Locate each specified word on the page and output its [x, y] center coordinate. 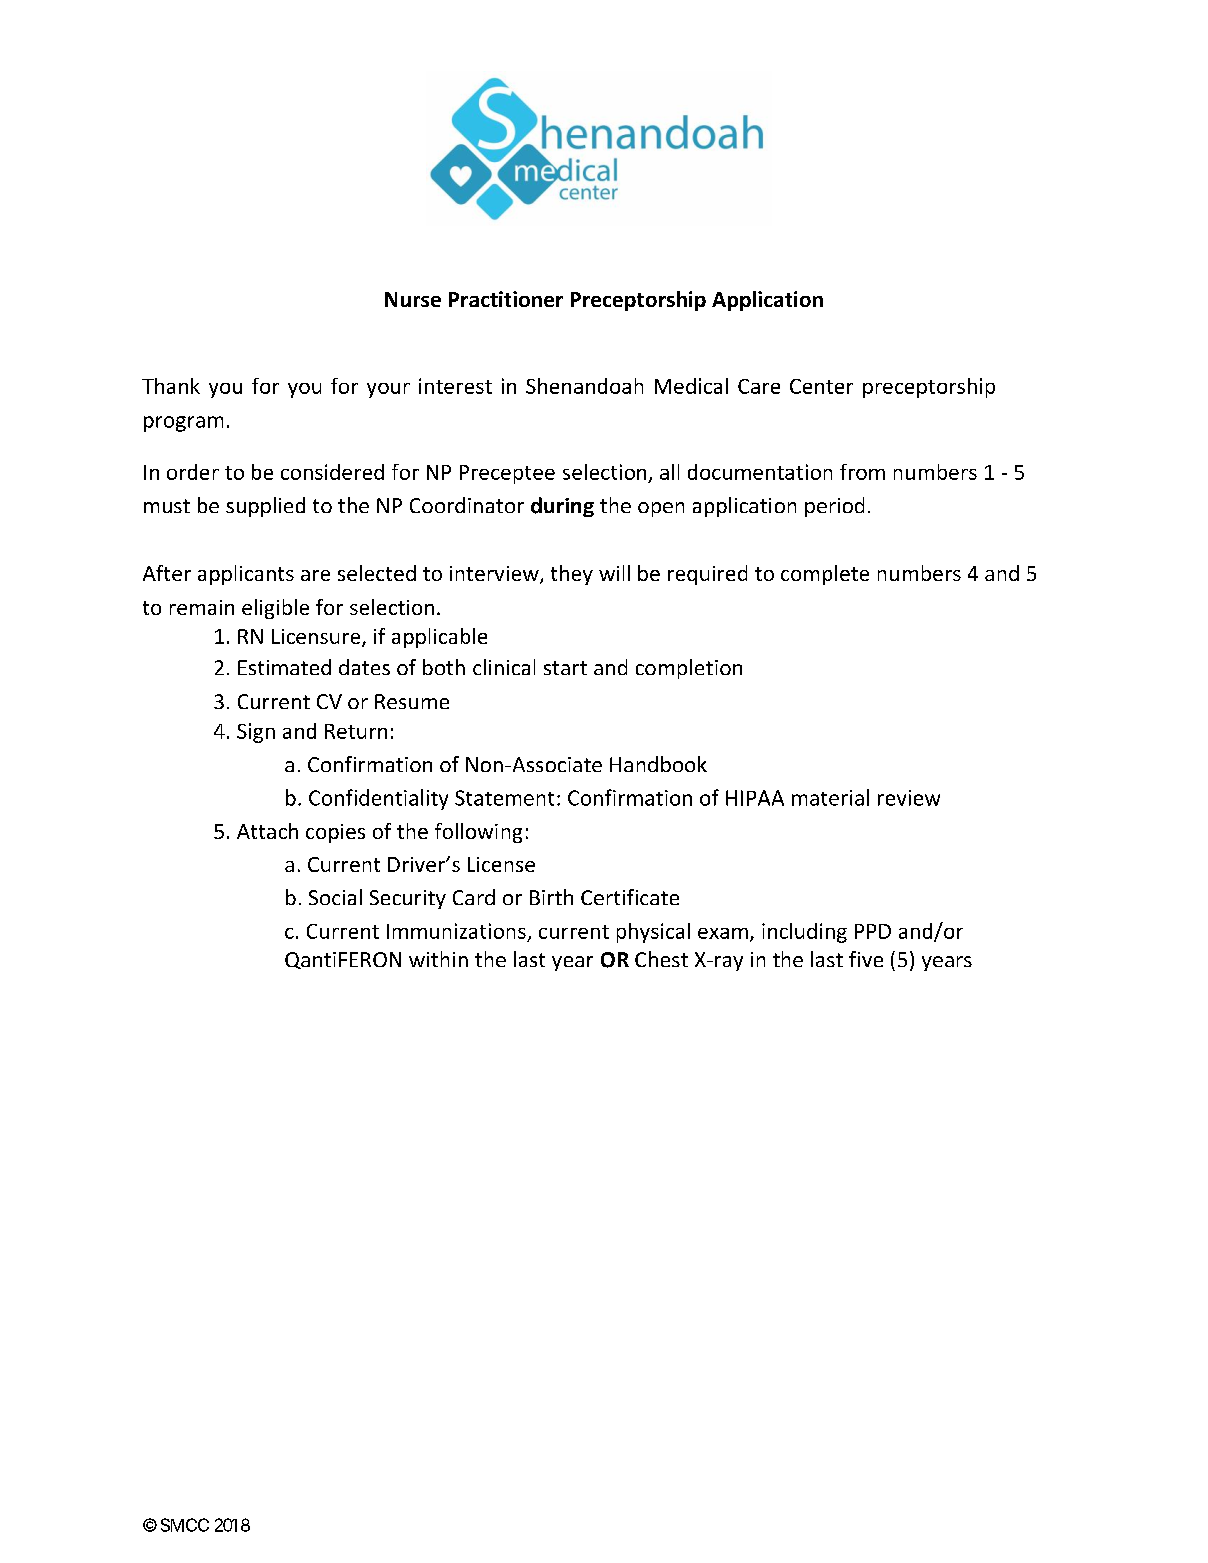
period [834, 507]
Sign [256, 733]
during [562, 507]
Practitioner [506, 299]
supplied [265, 507]
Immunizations [456, 931]
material [830, 797]
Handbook [658, 764]
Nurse [413, 299]
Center [821, 386]
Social [335, 897]
